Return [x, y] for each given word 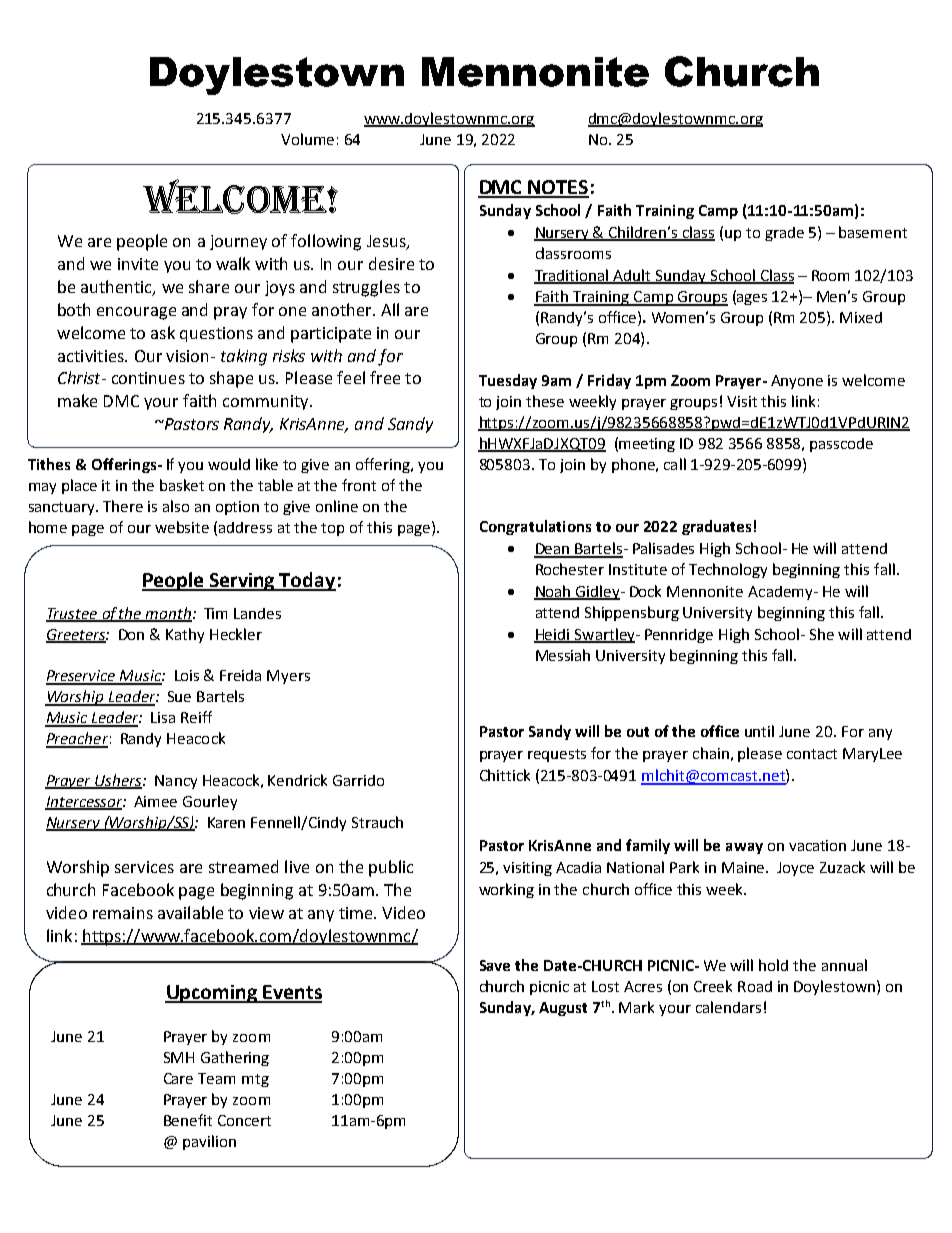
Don [131, 634]
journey [238, 242]
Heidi [553, 635]
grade [784, 234]
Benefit [188, 1120]
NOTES [558, 188]
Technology [728, 570]
